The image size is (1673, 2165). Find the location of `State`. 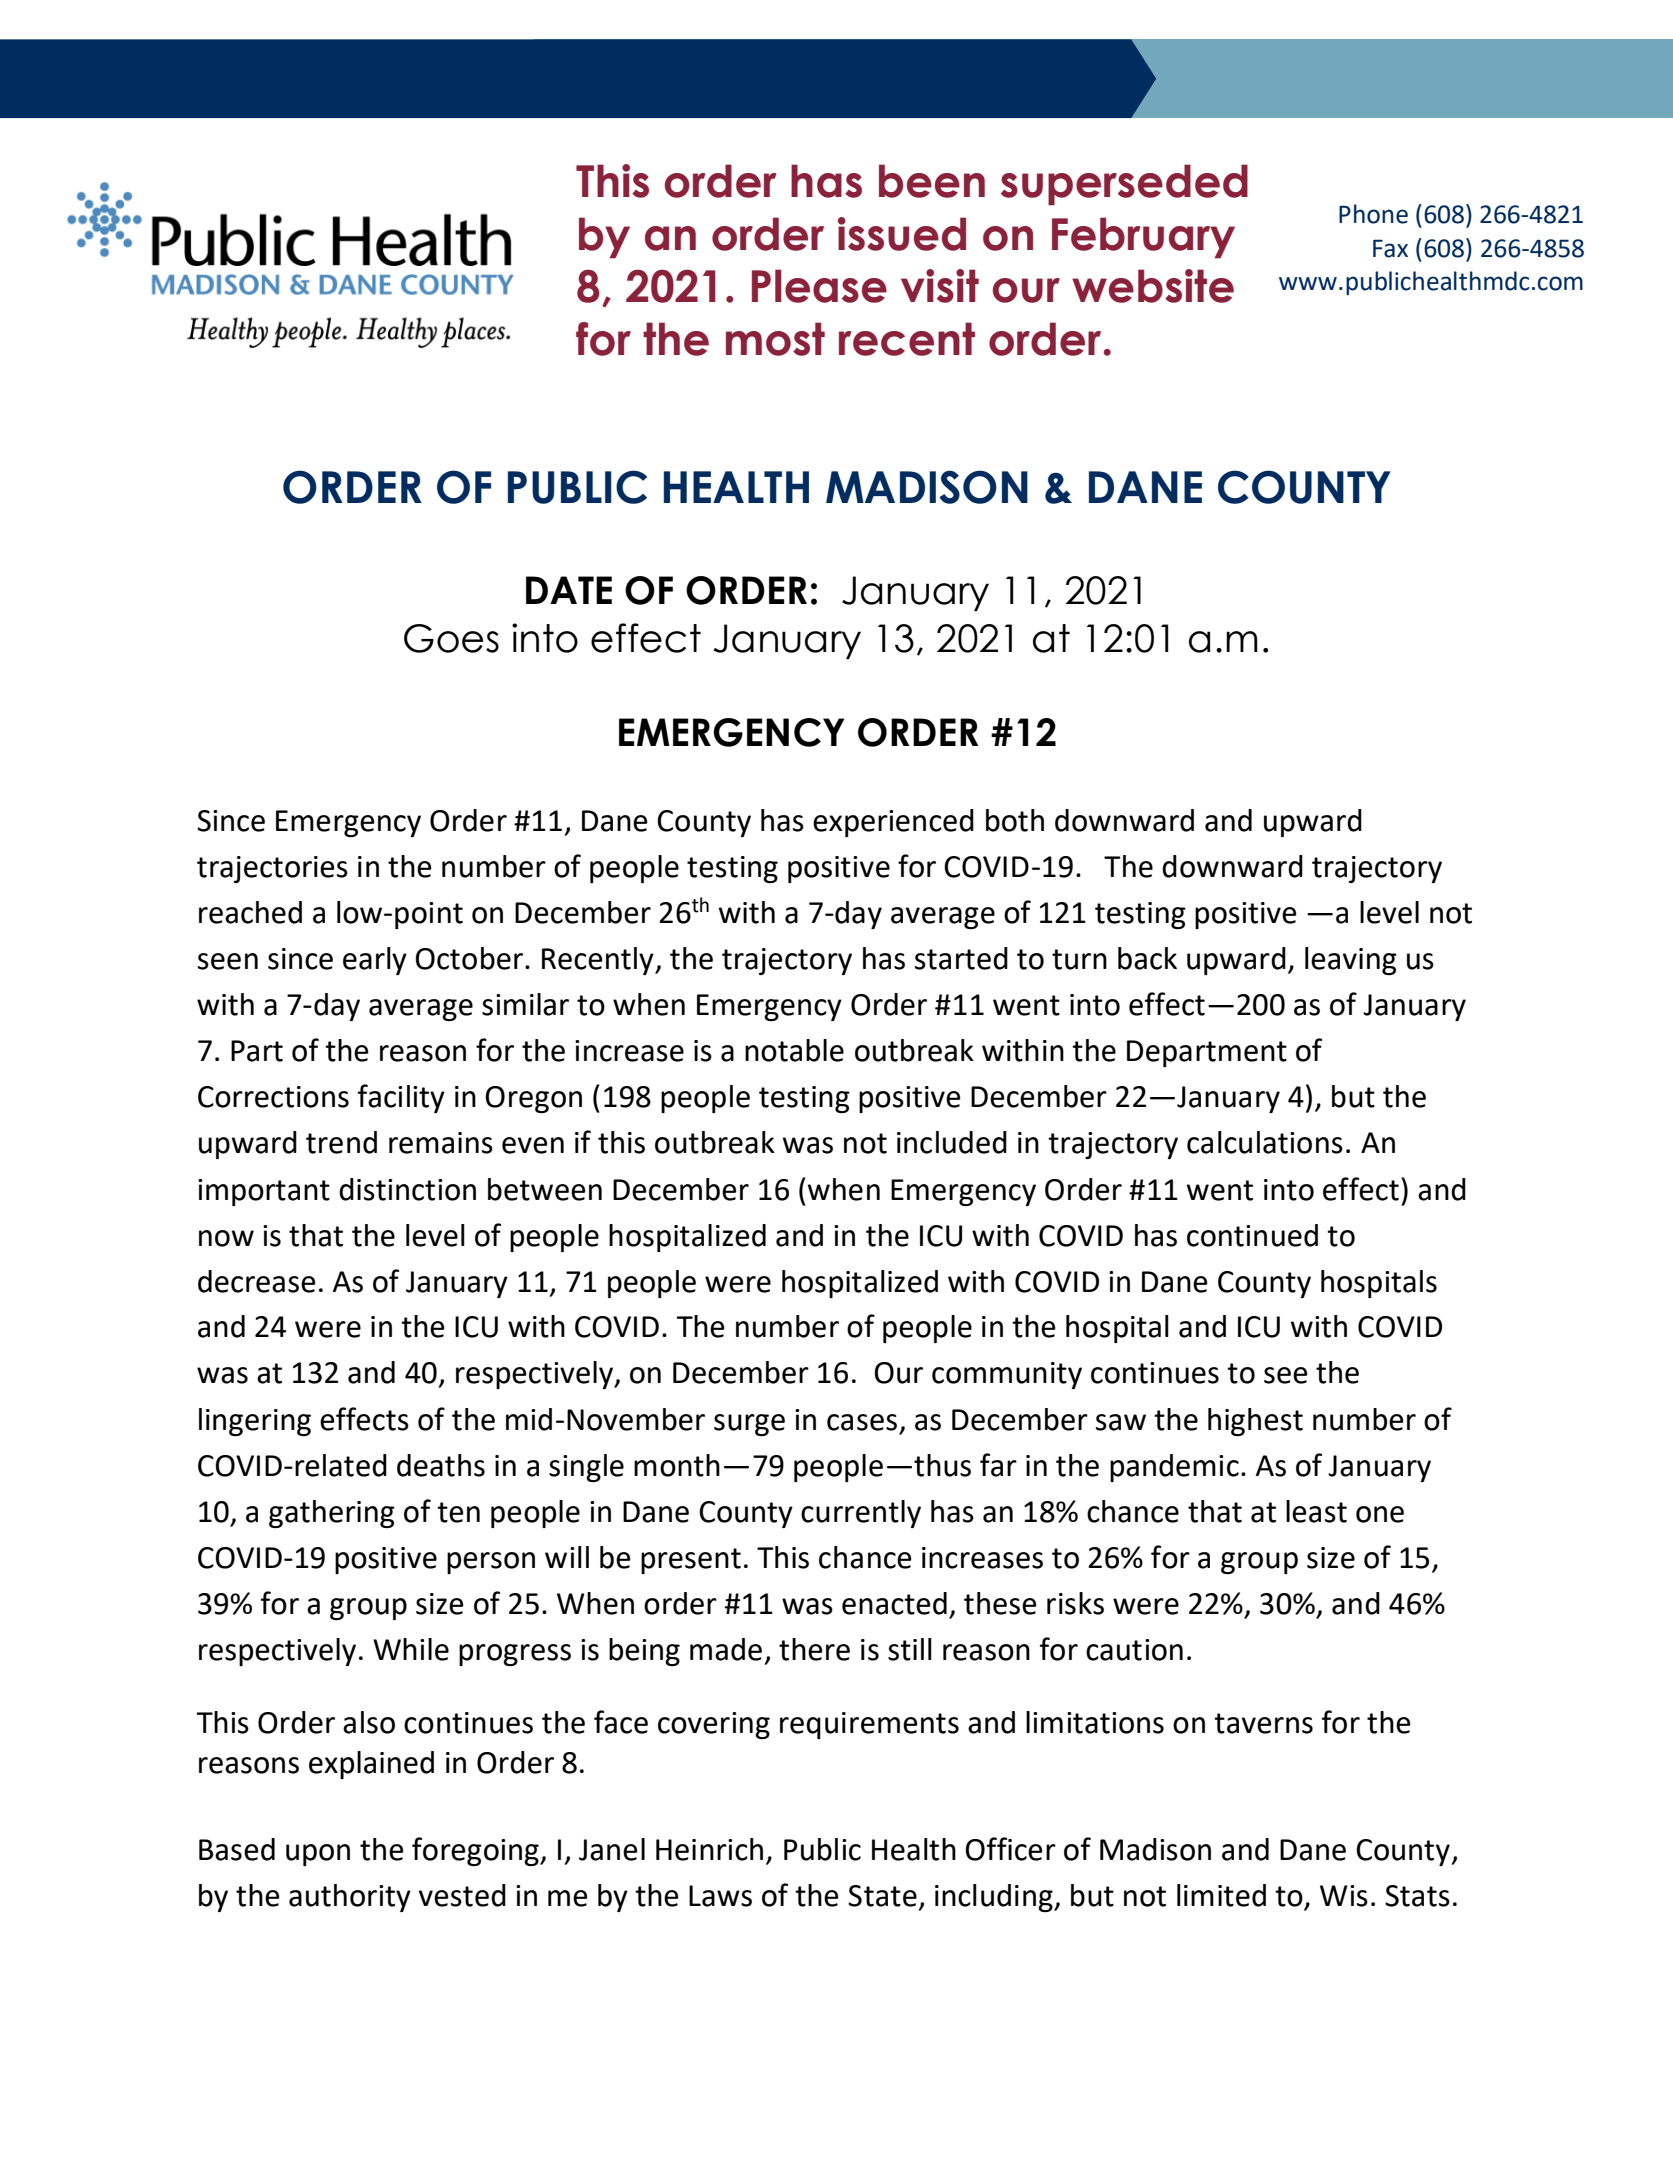

State is located at coordinates (882, 1896).
